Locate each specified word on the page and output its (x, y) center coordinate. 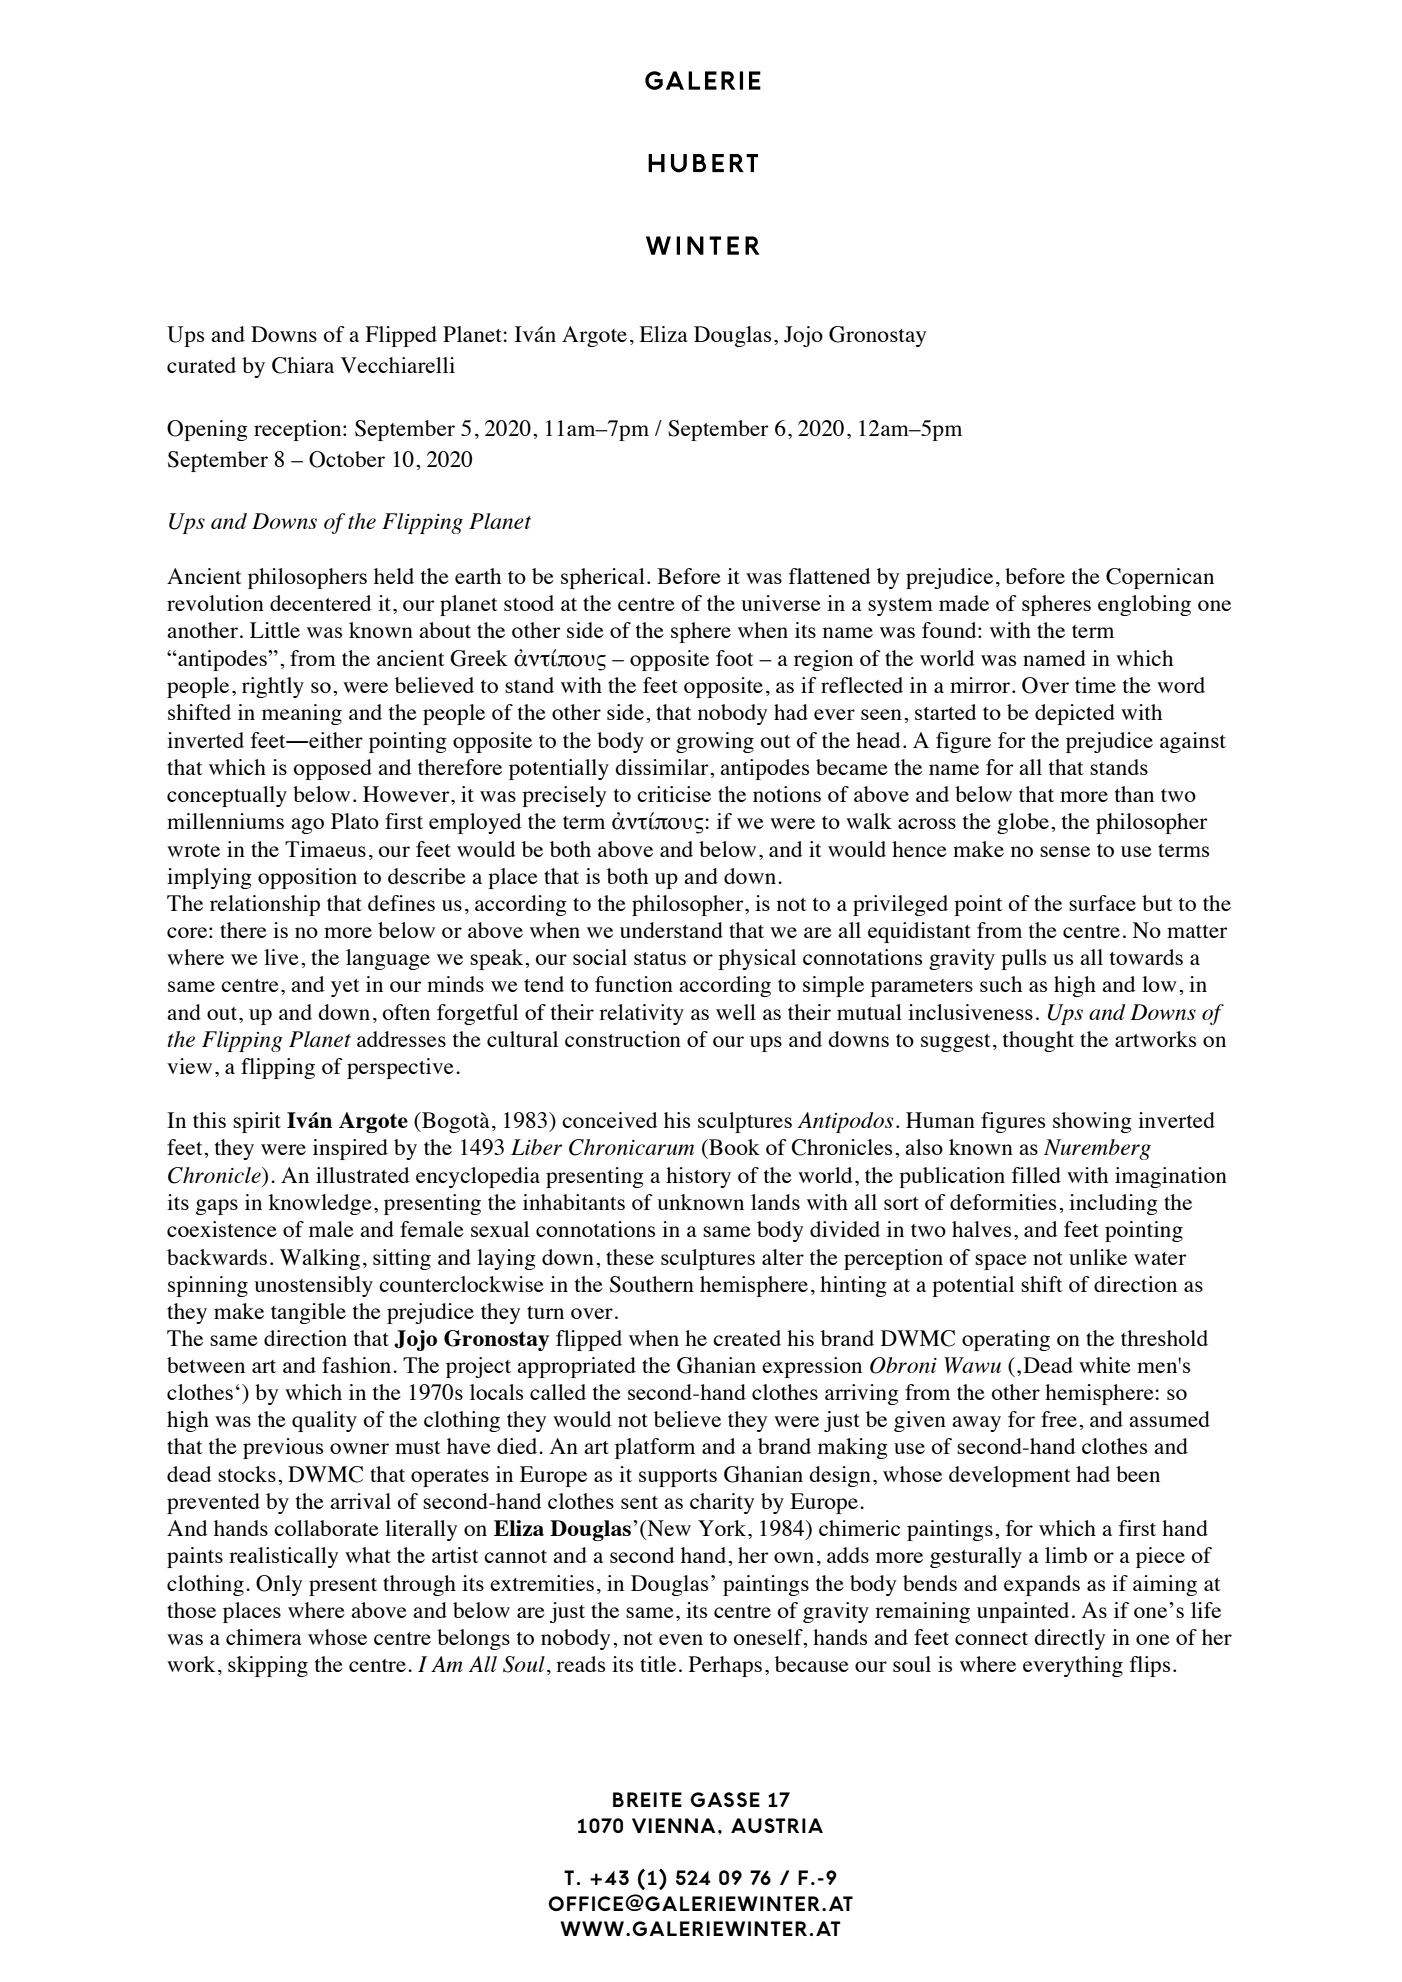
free (1059, 1419)
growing (715, 742)
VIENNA (673, 1825)
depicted (1075, 714)
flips (1150, 1666)
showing (1092, 1122)
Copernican (1160, 578)
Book (733, 1147)
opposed (333, 769)
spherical (603, 578)
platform (655, 1448)
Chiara (303, 365)
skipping (268, 1666)
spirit (257, 1122)
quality (324, 1421)
